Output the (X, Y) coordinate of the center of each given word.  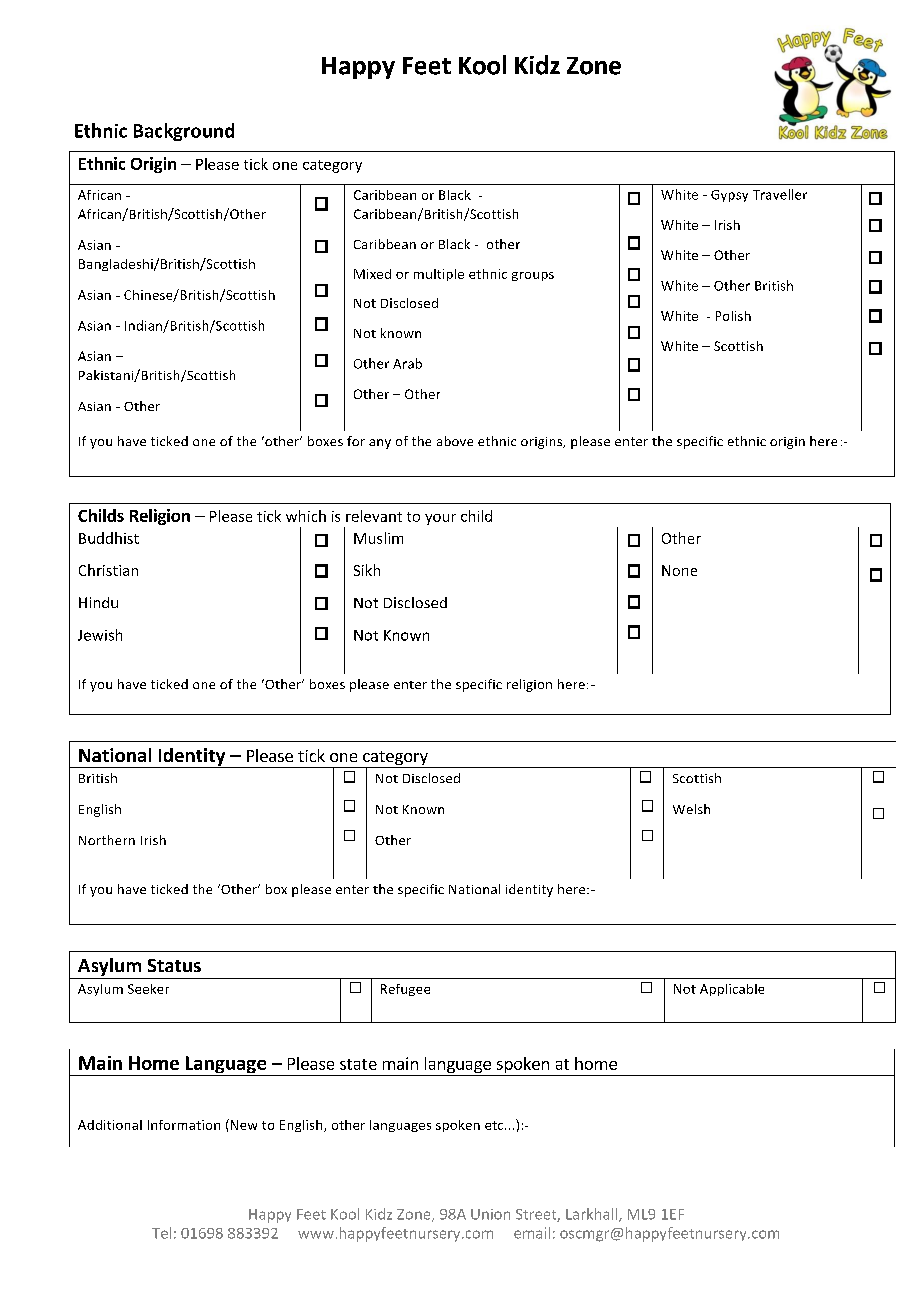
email (532, 1233)
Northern (107, 840)
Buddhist (109, 538)
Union (490, 1214)
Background (184, 132)
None (679, 570)
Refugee (405, 990)
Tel (161, 1233)
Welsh (691, 809)
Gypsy (729, 196)
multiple (439, 275)
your (440, 519)
